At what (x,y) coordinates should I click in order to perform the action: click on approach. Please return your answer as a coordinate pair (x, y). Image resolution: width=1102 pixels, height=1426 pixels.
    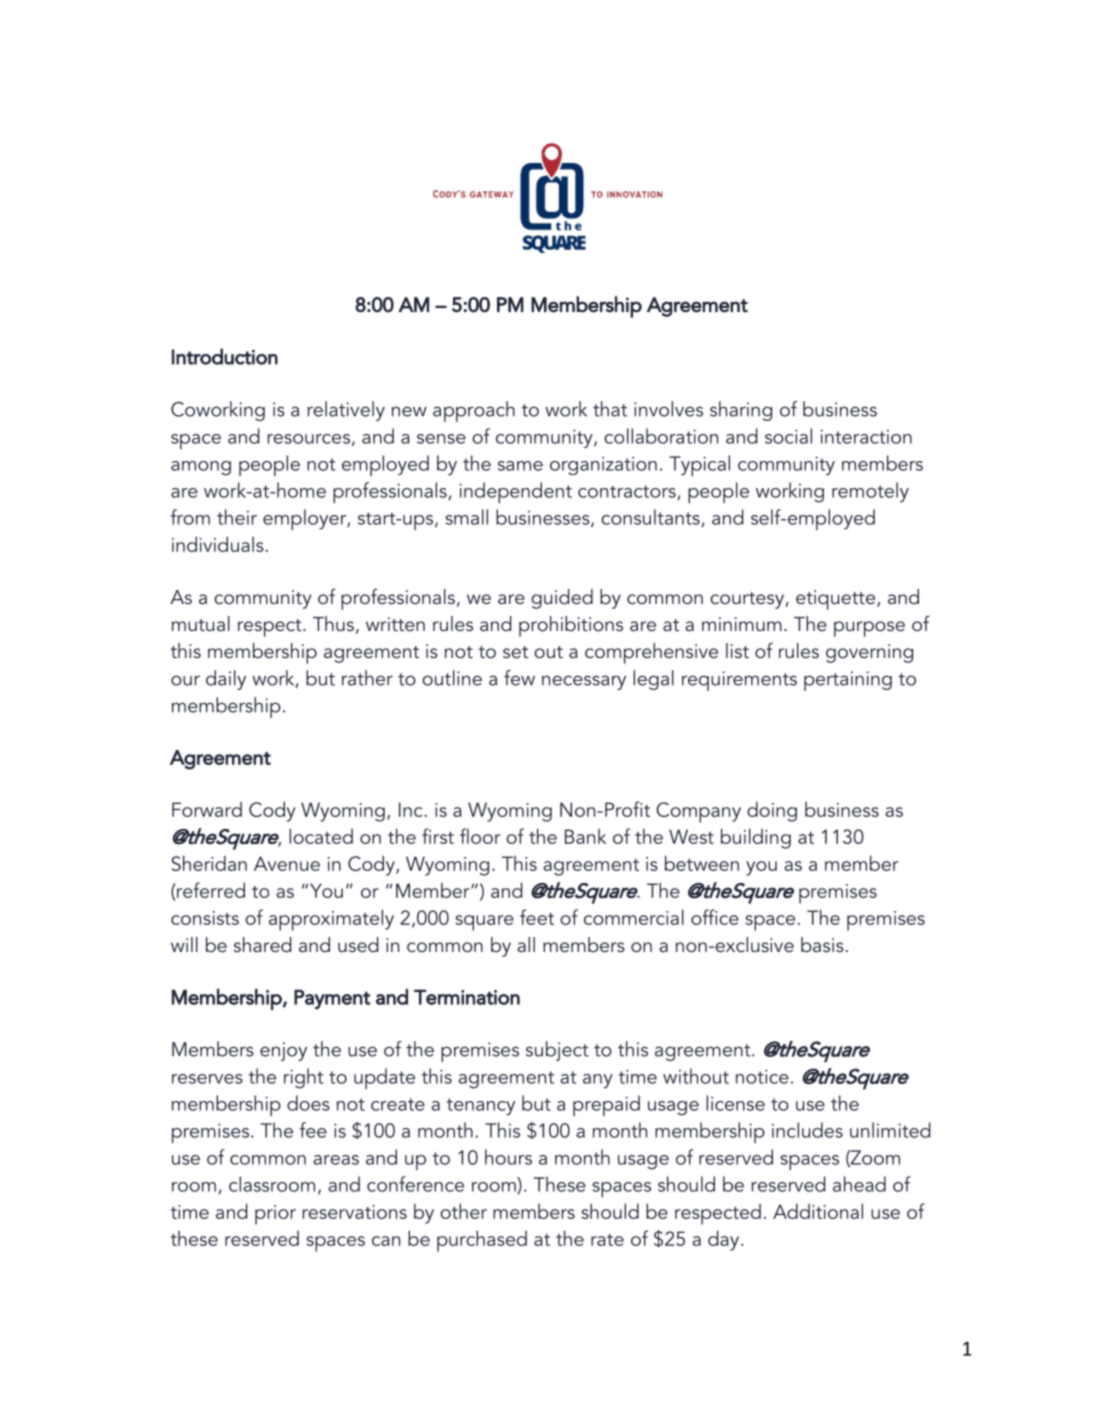
    Looking at the image, I should click on (474, 411).
